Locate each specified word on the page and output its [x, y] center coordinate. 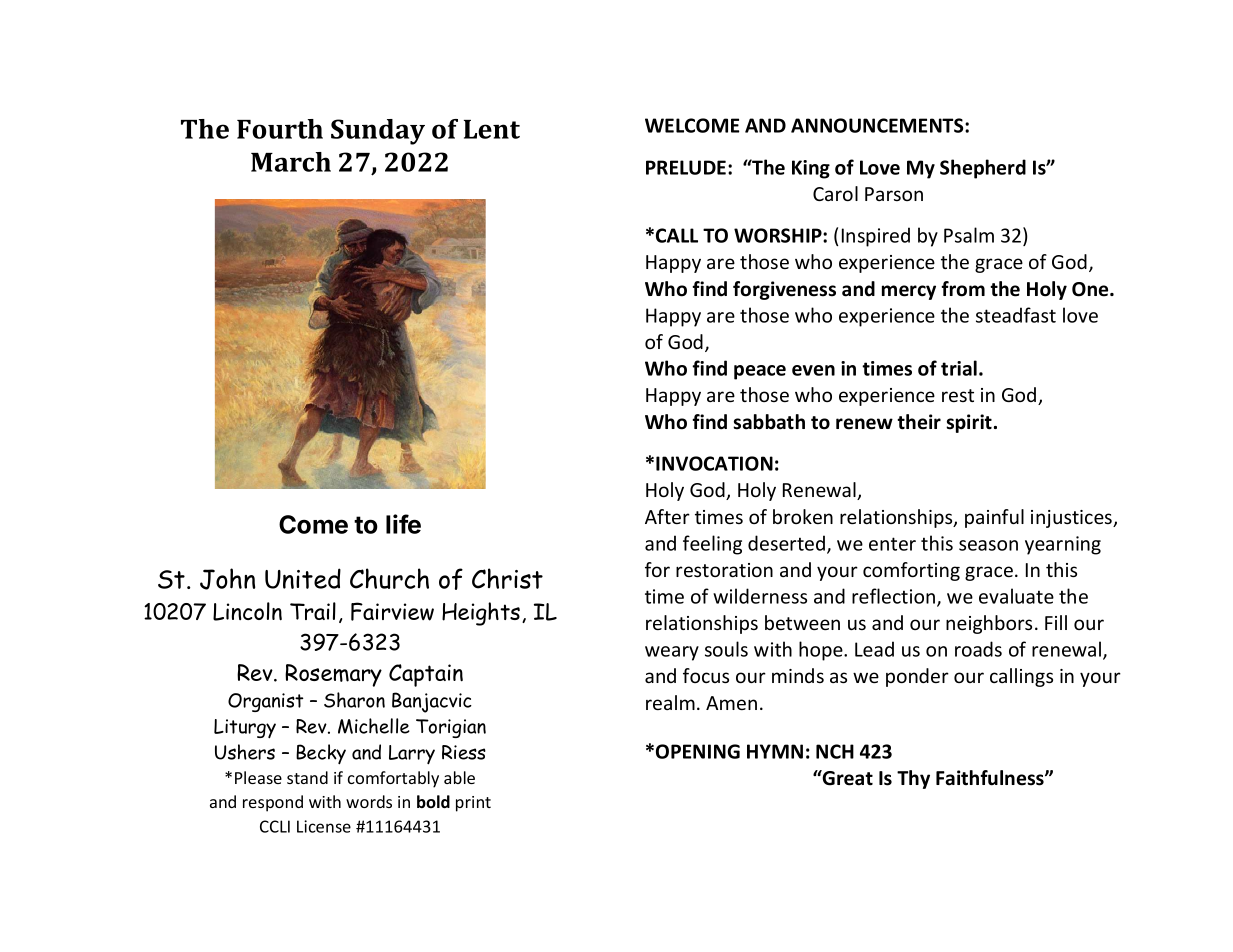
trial [959, 368]
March [291, 162]
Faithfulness [991, 778]
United [303, 578]
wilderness [760, 596]
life [403, 524]
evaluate [1016, 596]
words [369, 801]
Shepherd [983, 169]
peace [760, 372]
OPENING [698, 751]
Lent [492, 129]
